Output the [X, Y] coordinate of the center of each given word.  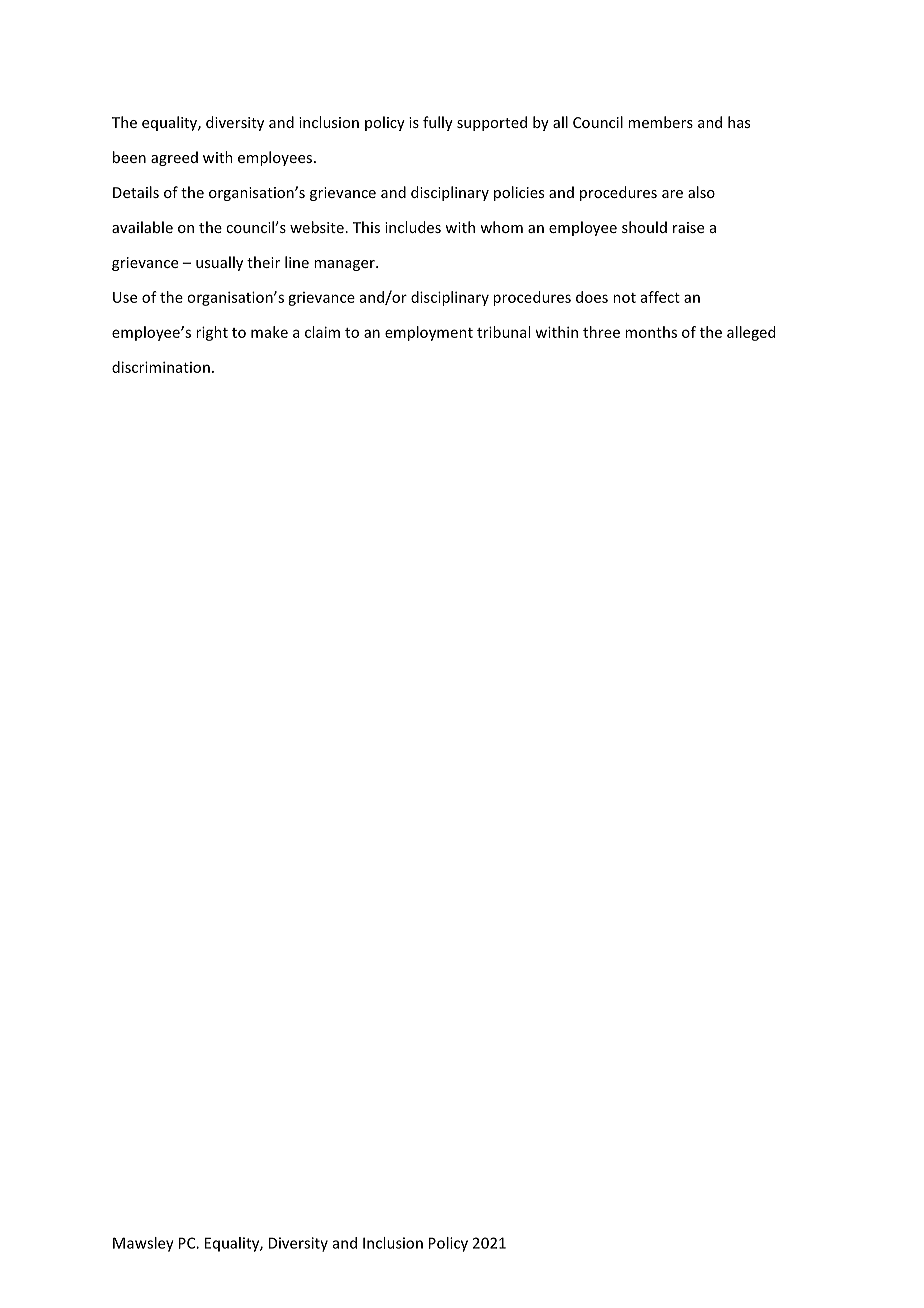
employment [429, 333]
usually [219, 263]
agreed [174, 158]
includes [413, 227]
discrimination [161, 367]
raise [688, 227]
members [660, 122]
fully [438, 123]
